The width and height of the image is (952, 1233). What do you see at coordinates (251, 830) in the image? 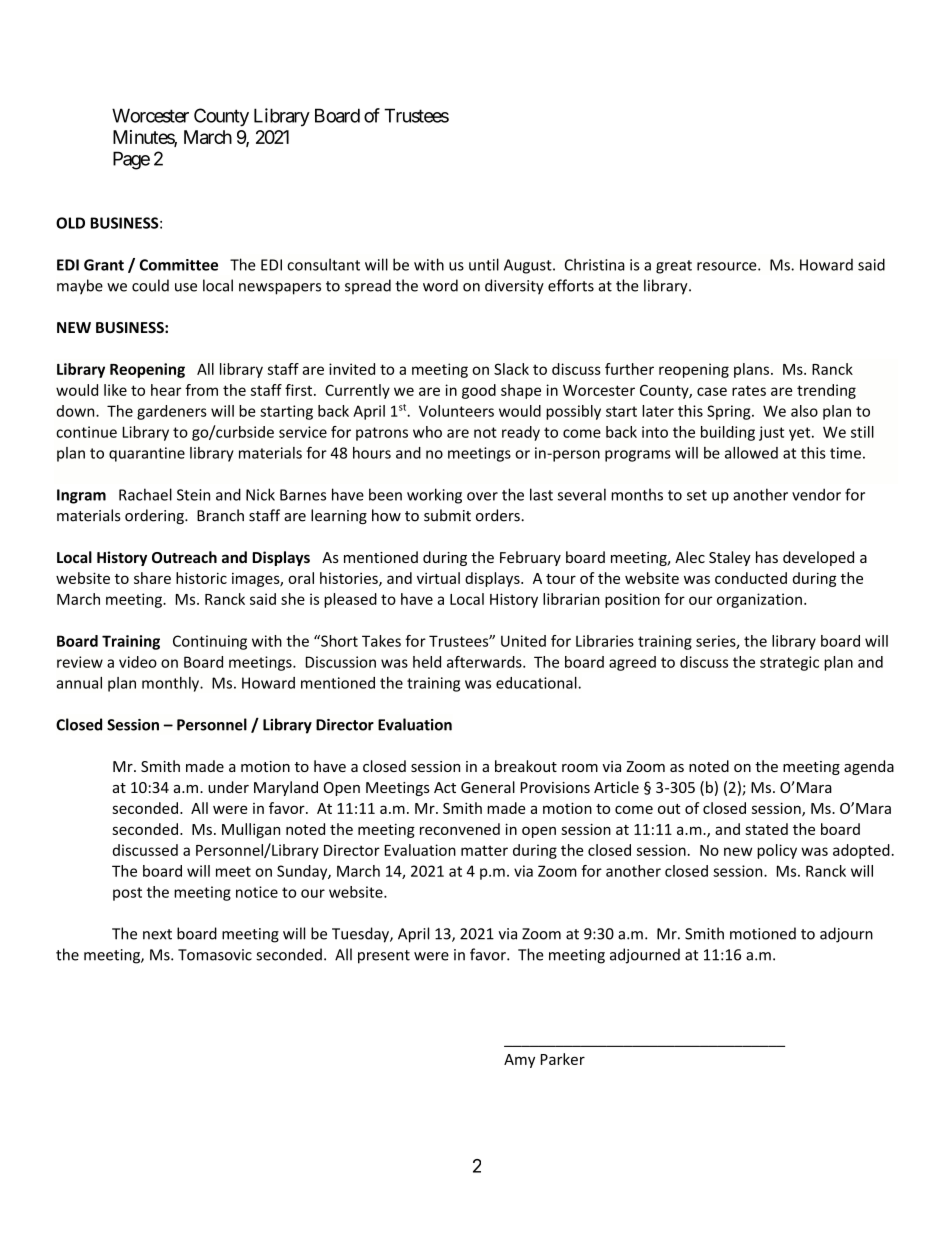
I see `Mulligan` at bounding box center [251, 830].
